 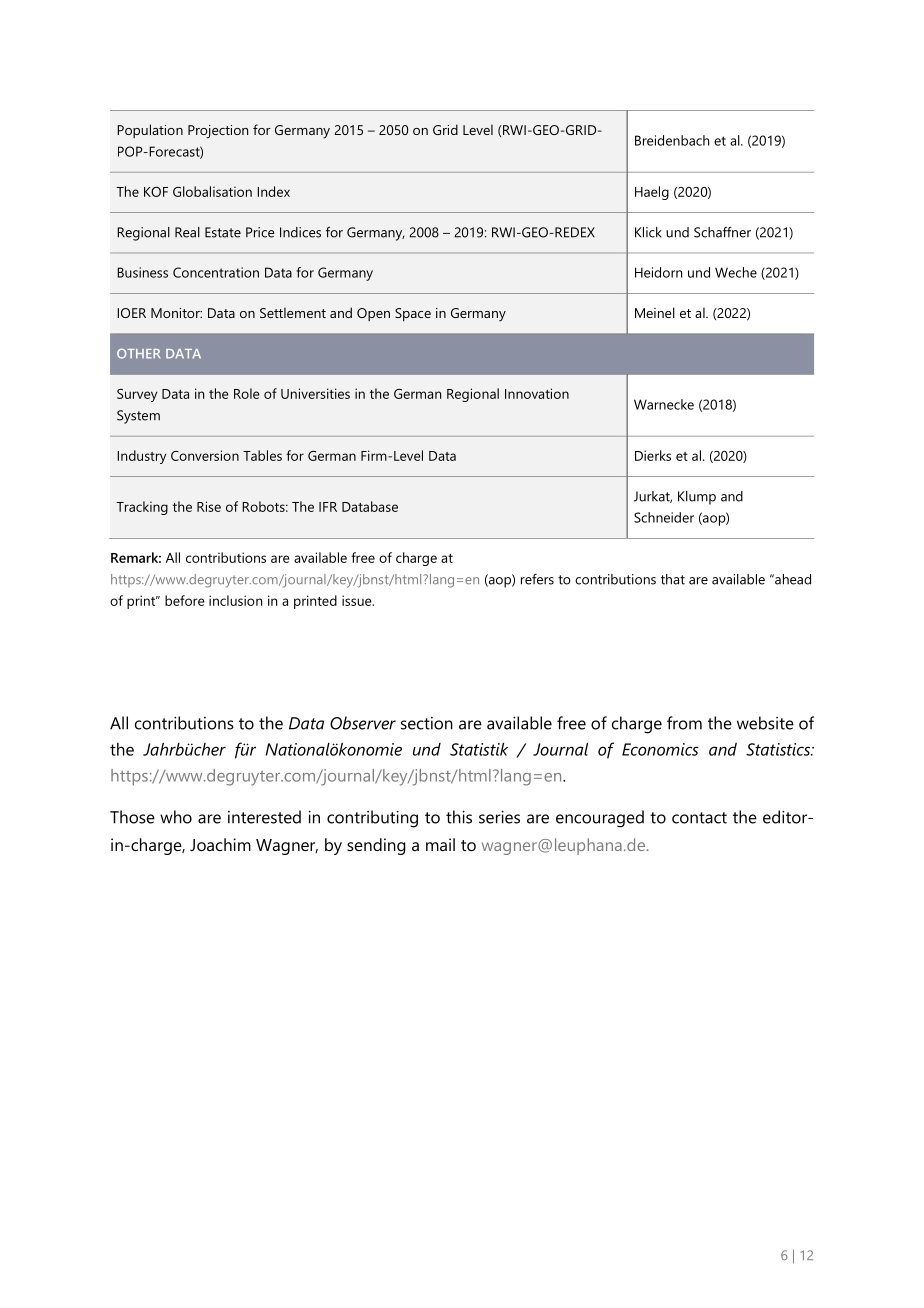 I want to click on Concentration, so click(x=216, y=272).
